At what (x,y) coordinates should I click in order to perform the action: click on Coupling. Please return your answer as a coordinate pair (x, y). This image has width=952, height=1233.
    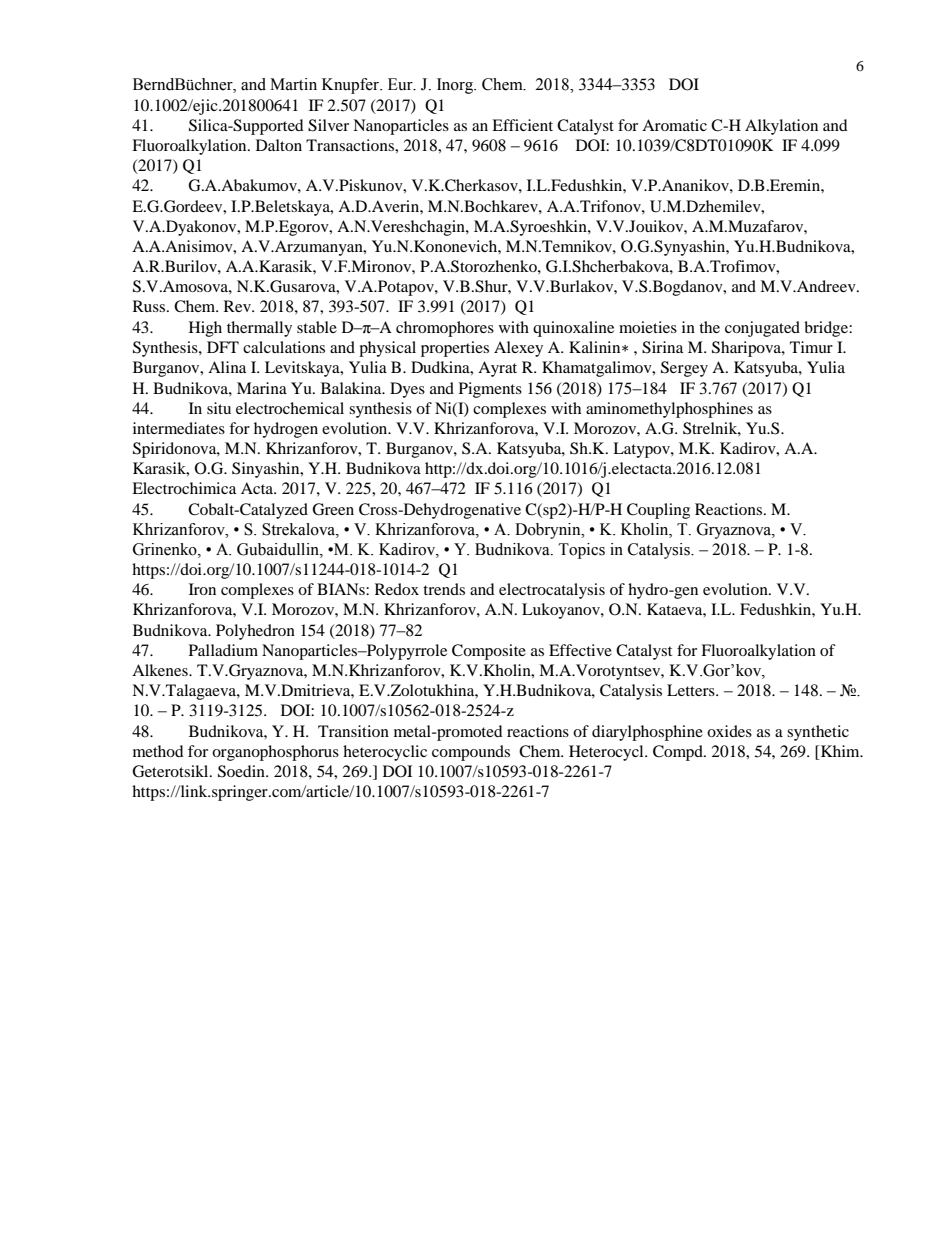
    Looking at the image, I should click on (658, 511).
